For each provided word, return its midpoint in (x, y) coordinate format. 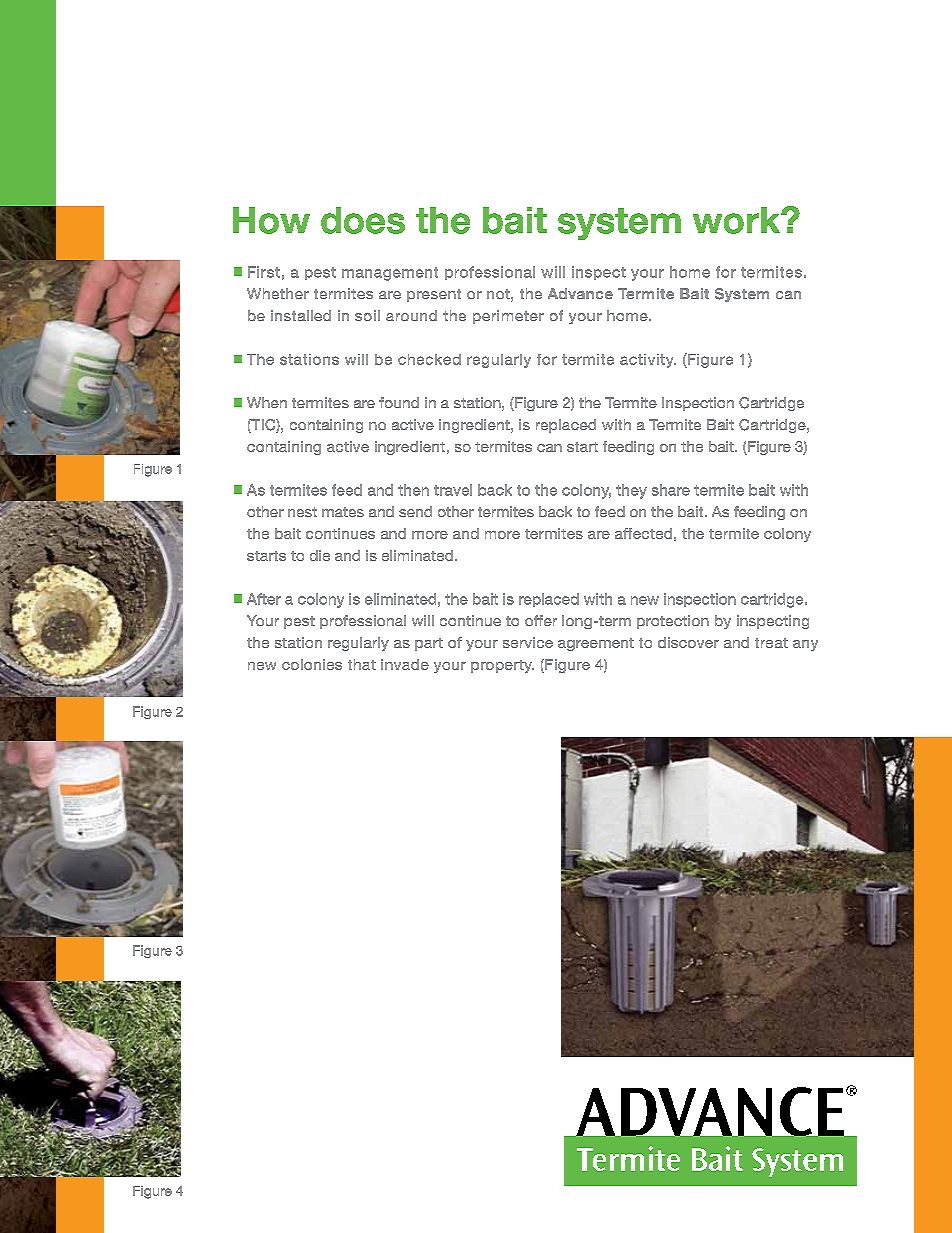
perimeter (508, 317)
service (528, 642)
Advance (580, 293)
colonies (312, 664)
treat (771, 643)
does (363, 220)
